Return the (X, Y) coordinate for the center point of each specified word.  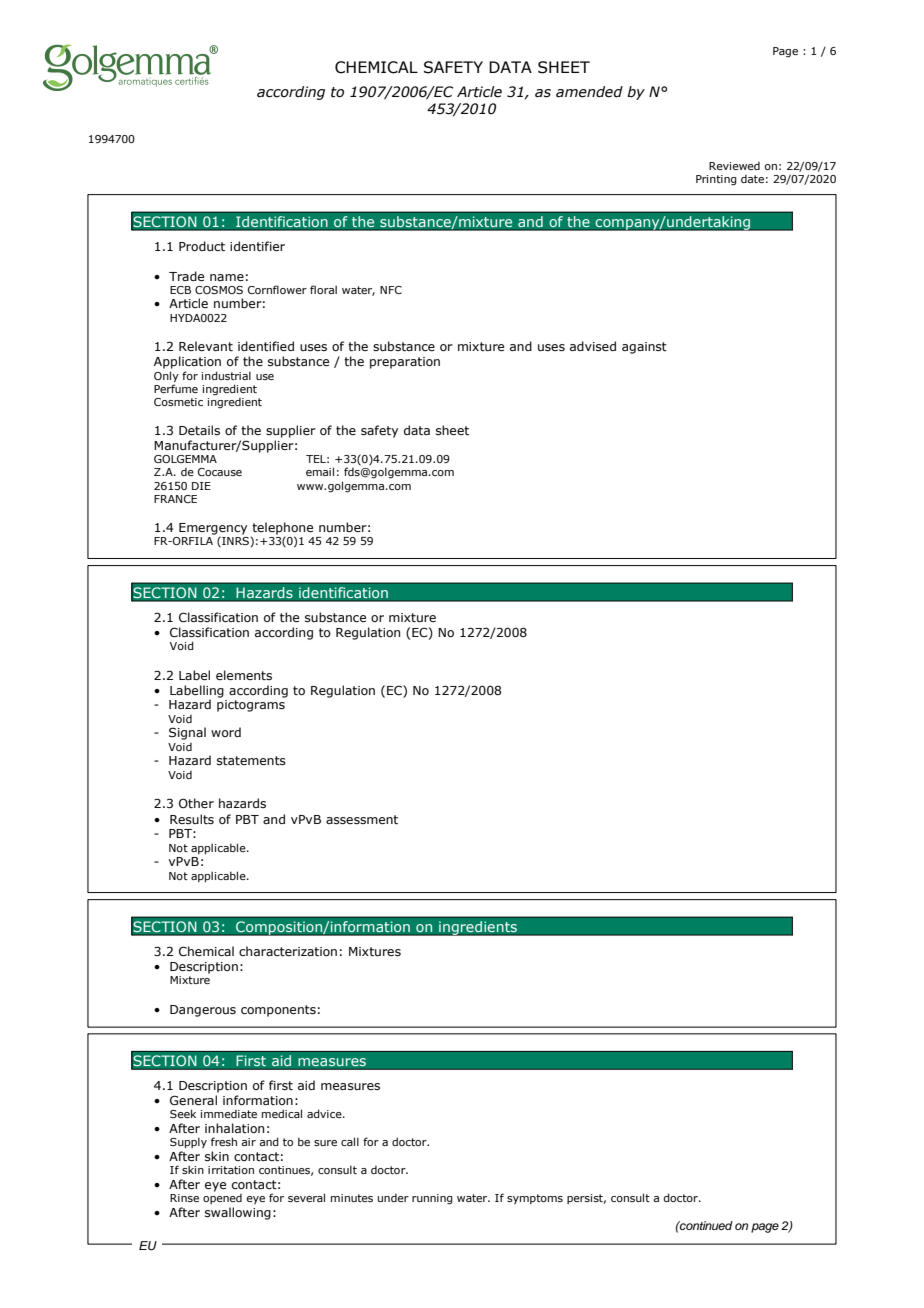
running (432, 1199)
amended (589, 92)
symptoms (535, 1199)
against (644, 348)
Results (192, 819)
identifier (257, 246)
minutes (352, 1198)
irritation (231, 1170)
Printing (716, 180)
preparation (405, 363)
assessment (362, 819)
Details (199, 430)
